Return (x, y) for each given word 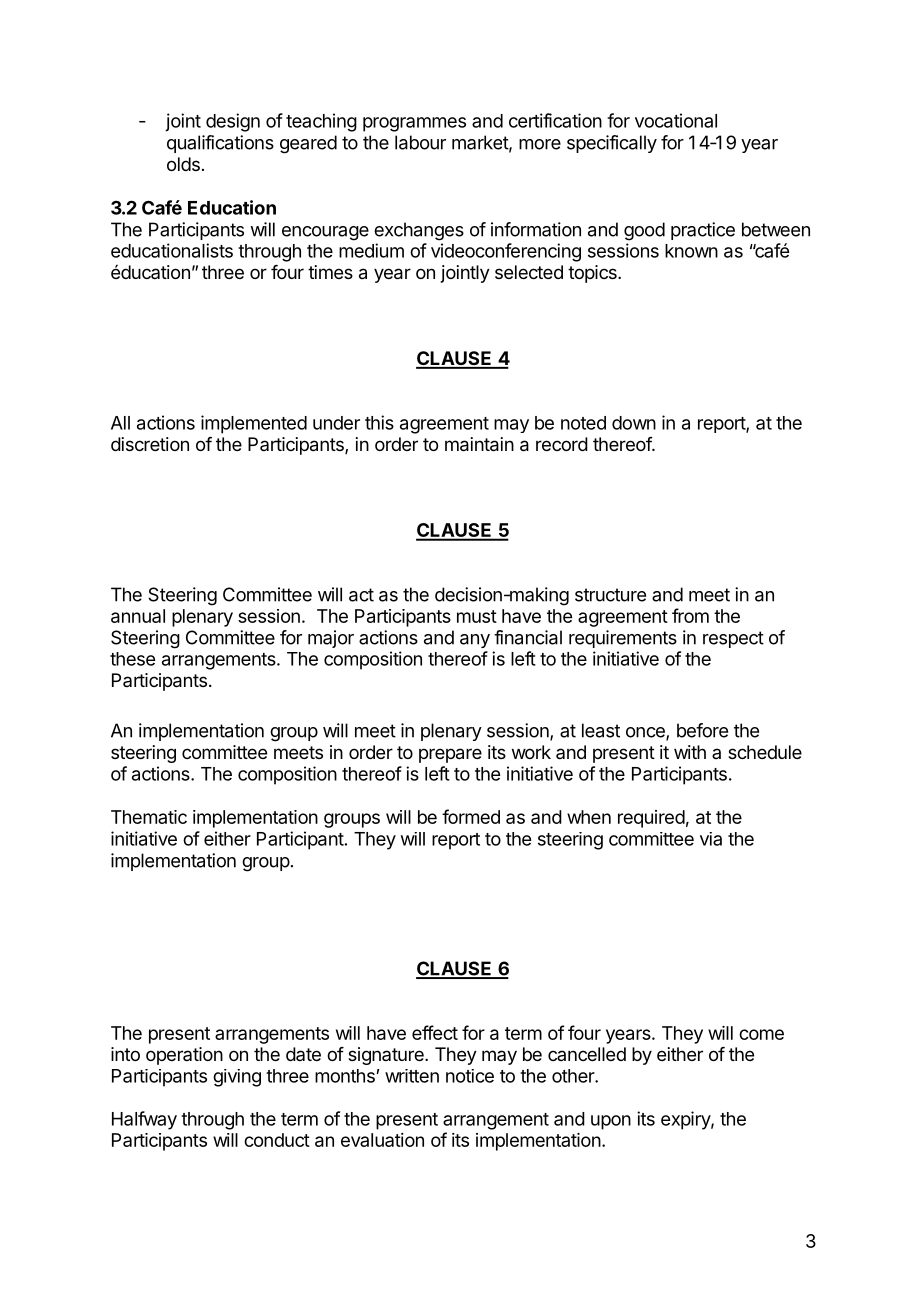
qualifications (220, 144)
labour (420, 142)
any (475, 641)
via (711, 839)
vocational (676, 120)
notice (470, 1076)
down (634, 423)
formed (471, 816)
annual (138, 616)
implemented (254, 424)
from (690, 615)
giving (237, 1078)
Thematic (149, 817)
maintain (479, 444)
